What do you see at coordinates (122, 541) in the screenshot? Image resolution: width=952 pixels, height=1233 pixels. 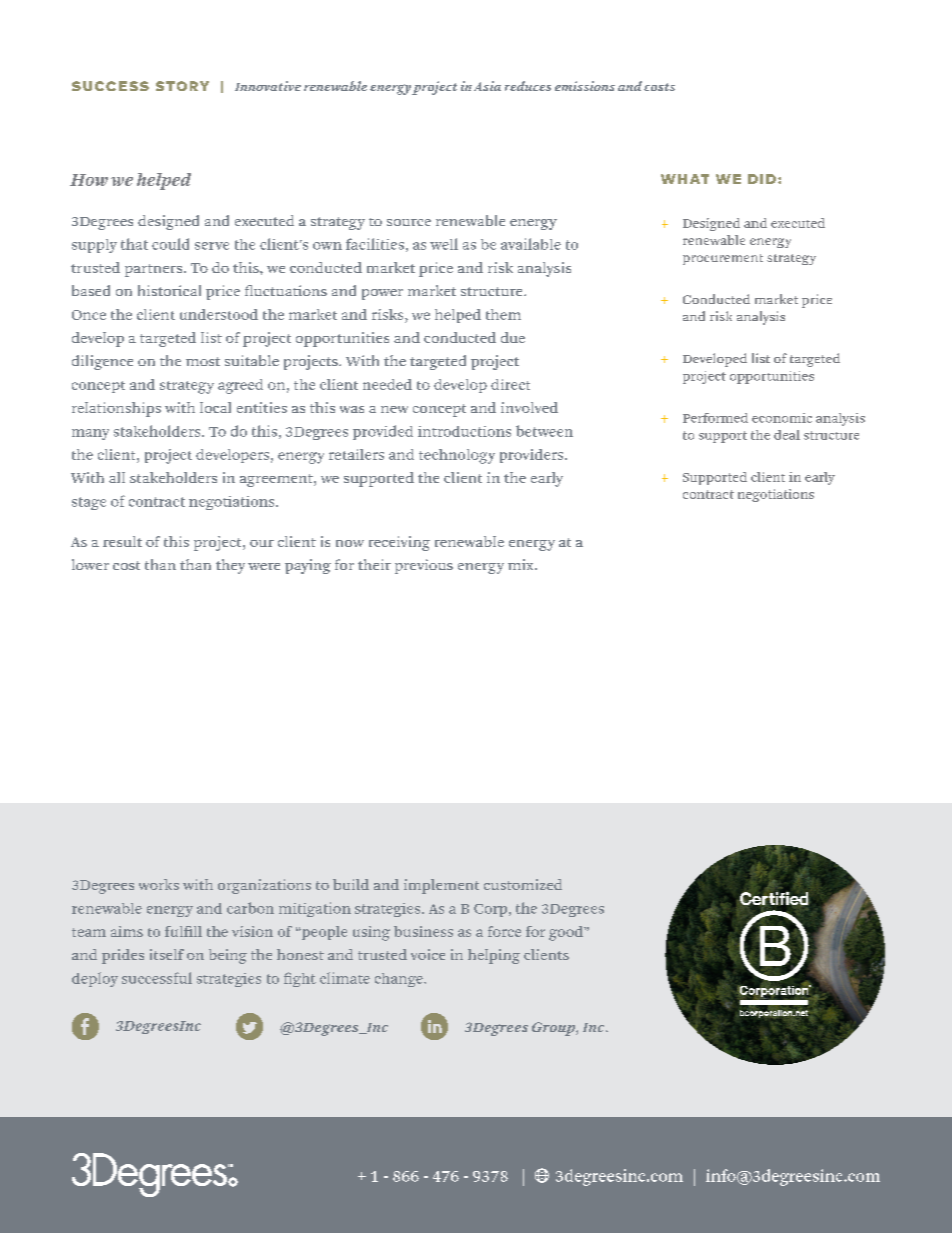 I see `result` at bounding box center [122, 541].
